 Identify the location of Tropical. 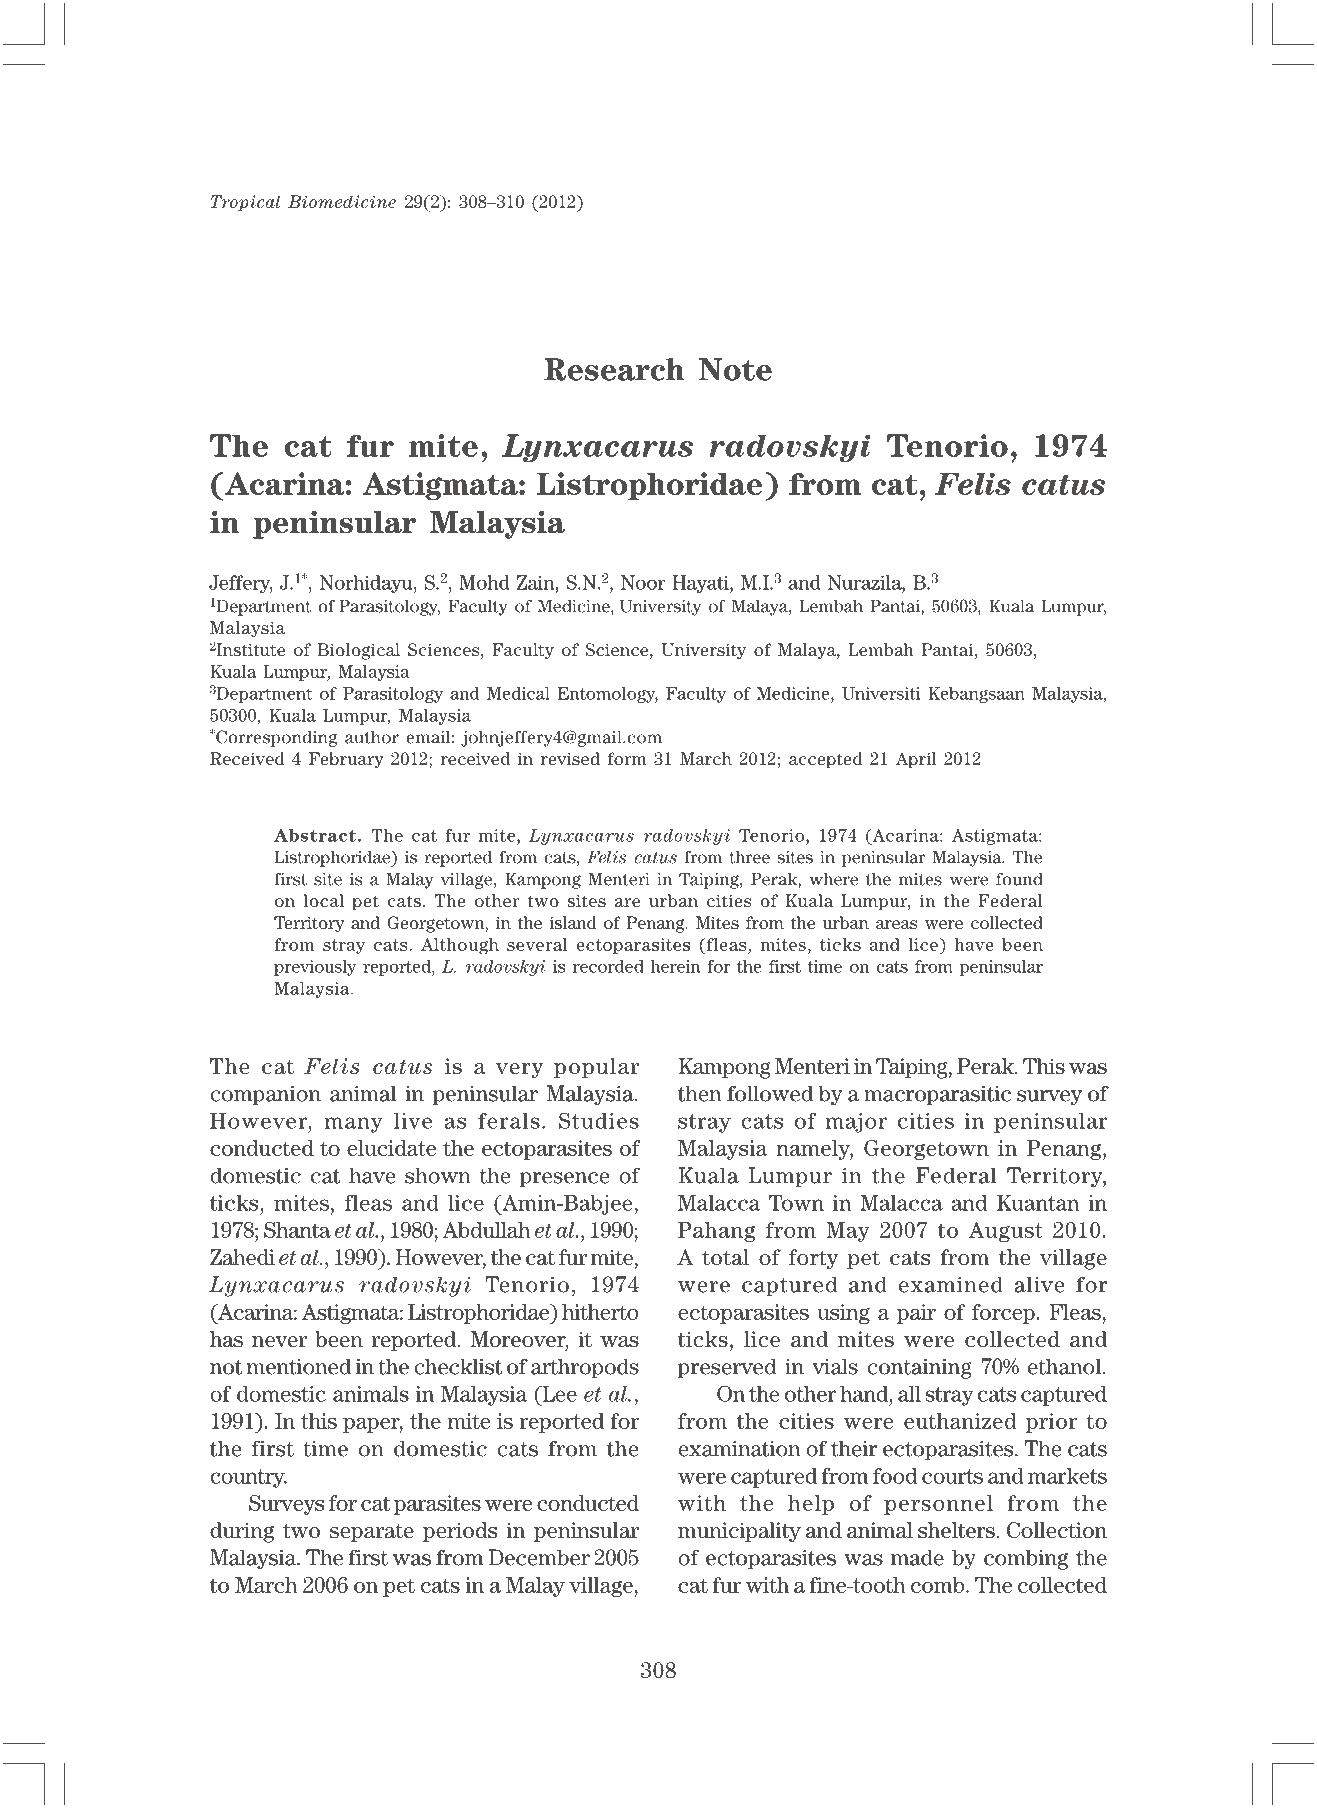
(245, 203).
